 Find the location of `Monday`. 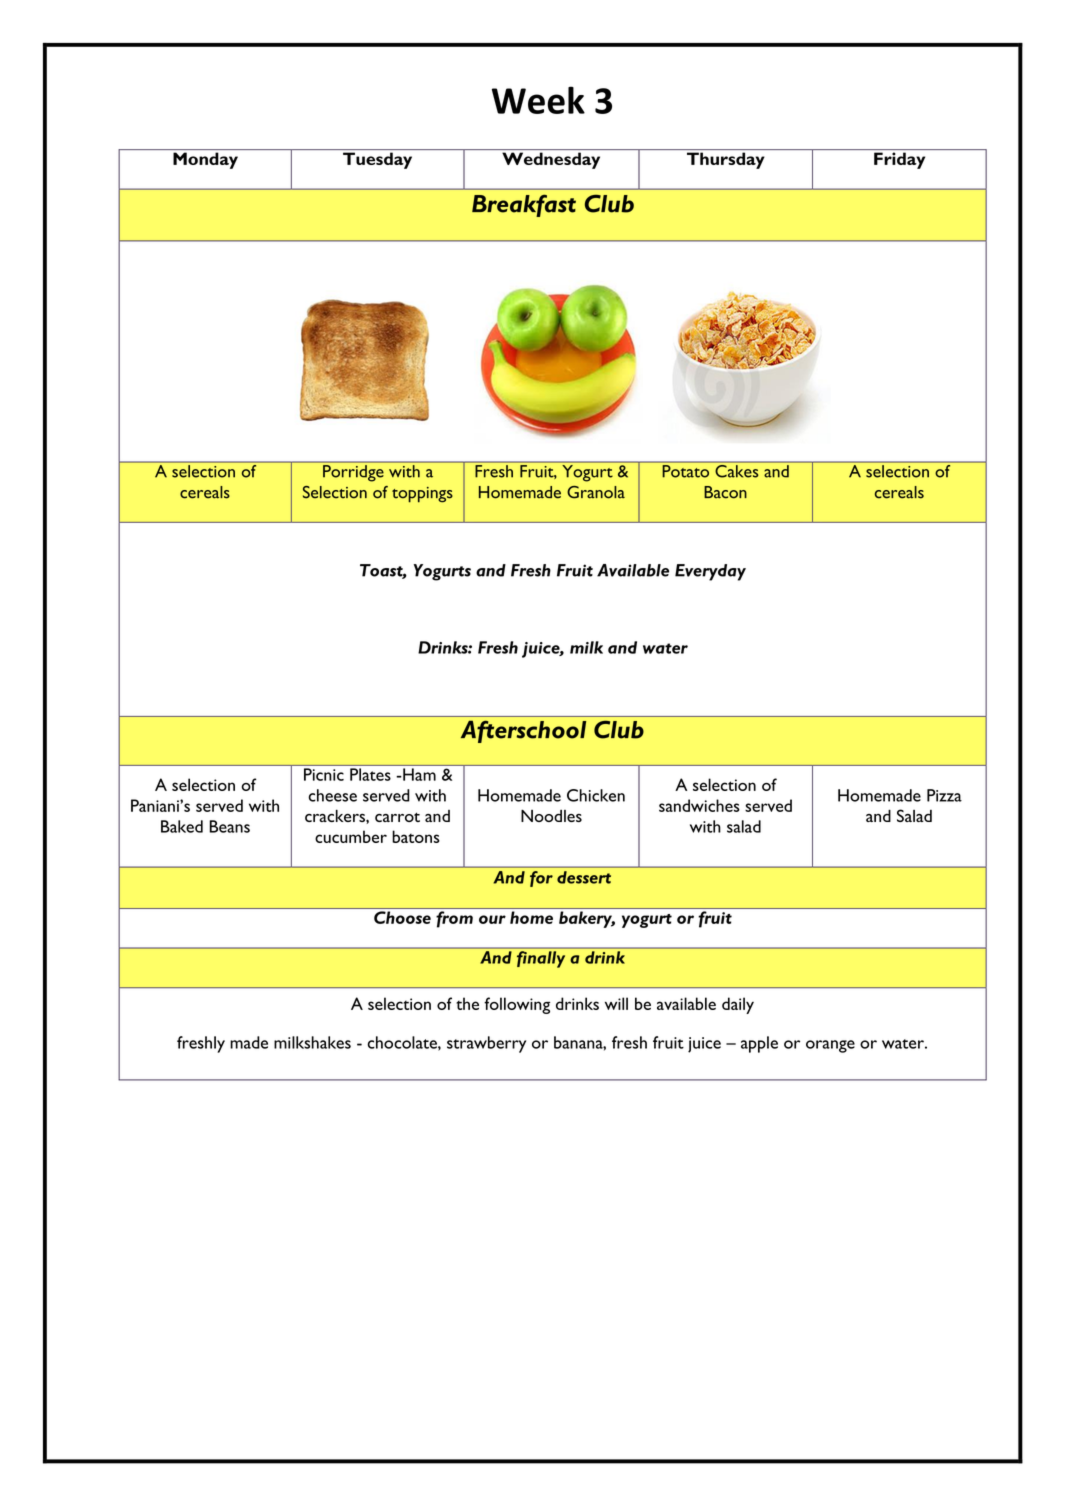

Monday is located at coordinates (205, 160).
